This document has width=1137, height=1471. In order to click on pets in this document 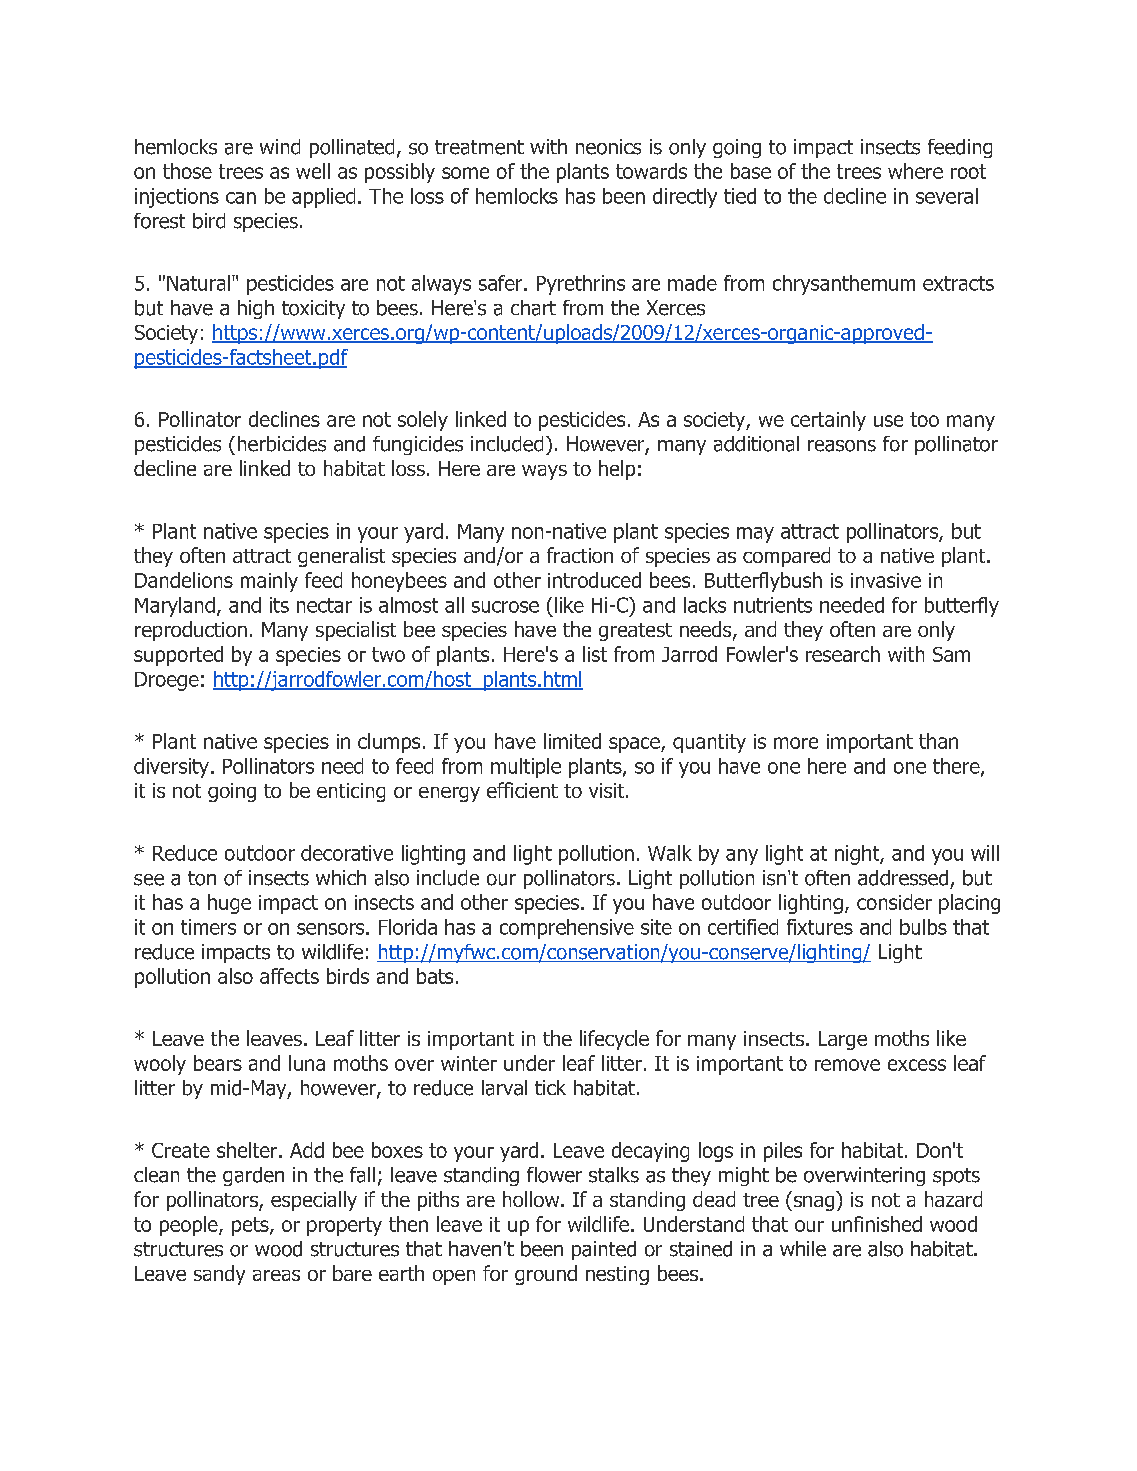, I will do `click(251, 1226)`.
